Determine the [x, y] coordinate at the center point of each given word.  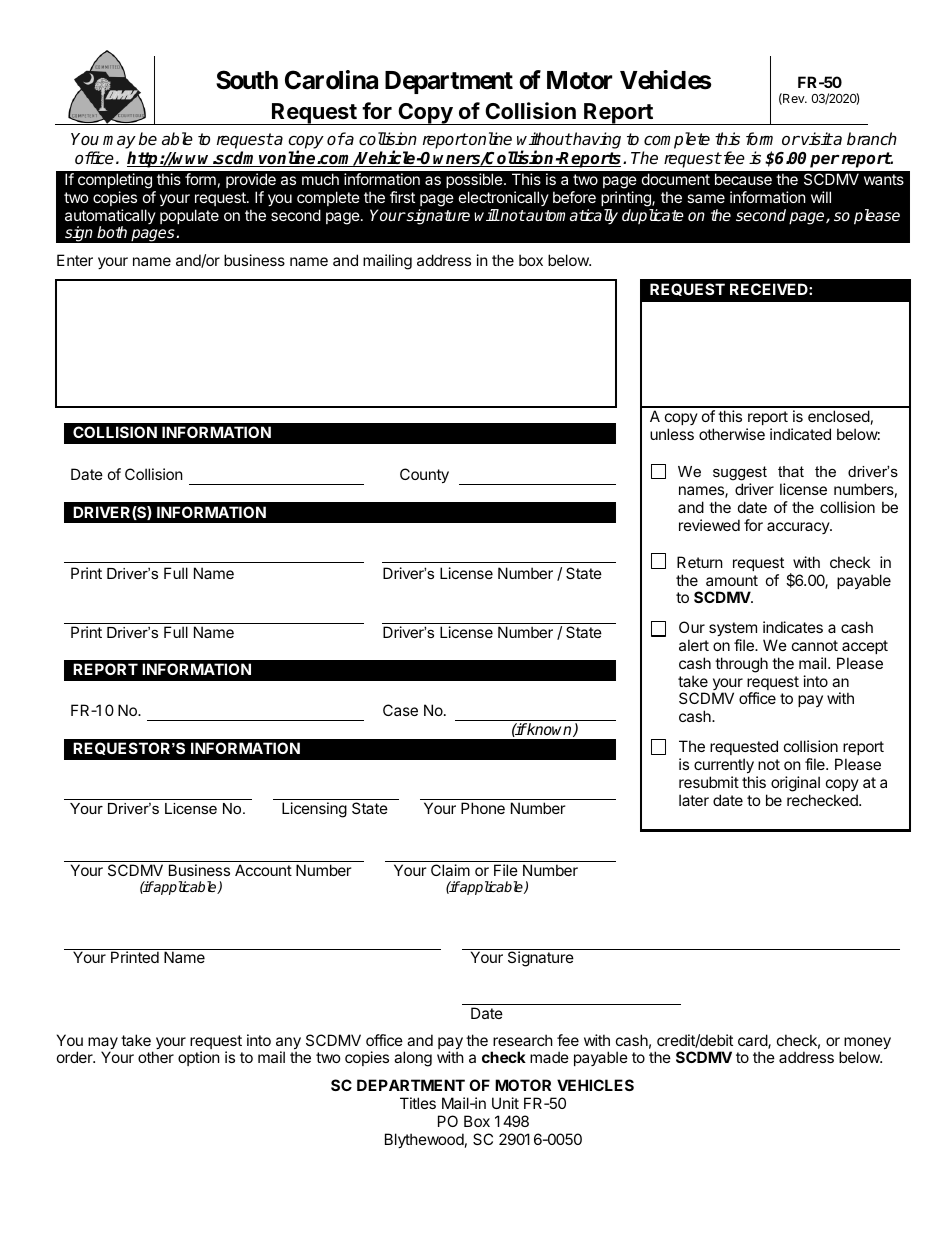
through [741, 665]
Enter [75, 260]
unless [672, 434]
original [795, 785]
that [791, 471]
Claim [450, 870]
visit [817, 139]
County [424, 475]
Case [400, 710]
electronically [504, 198]
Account [263, 870]
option [199, 1058]
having [596, 140]
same [706, 198]
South [247, 80]
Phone [483, 808]
